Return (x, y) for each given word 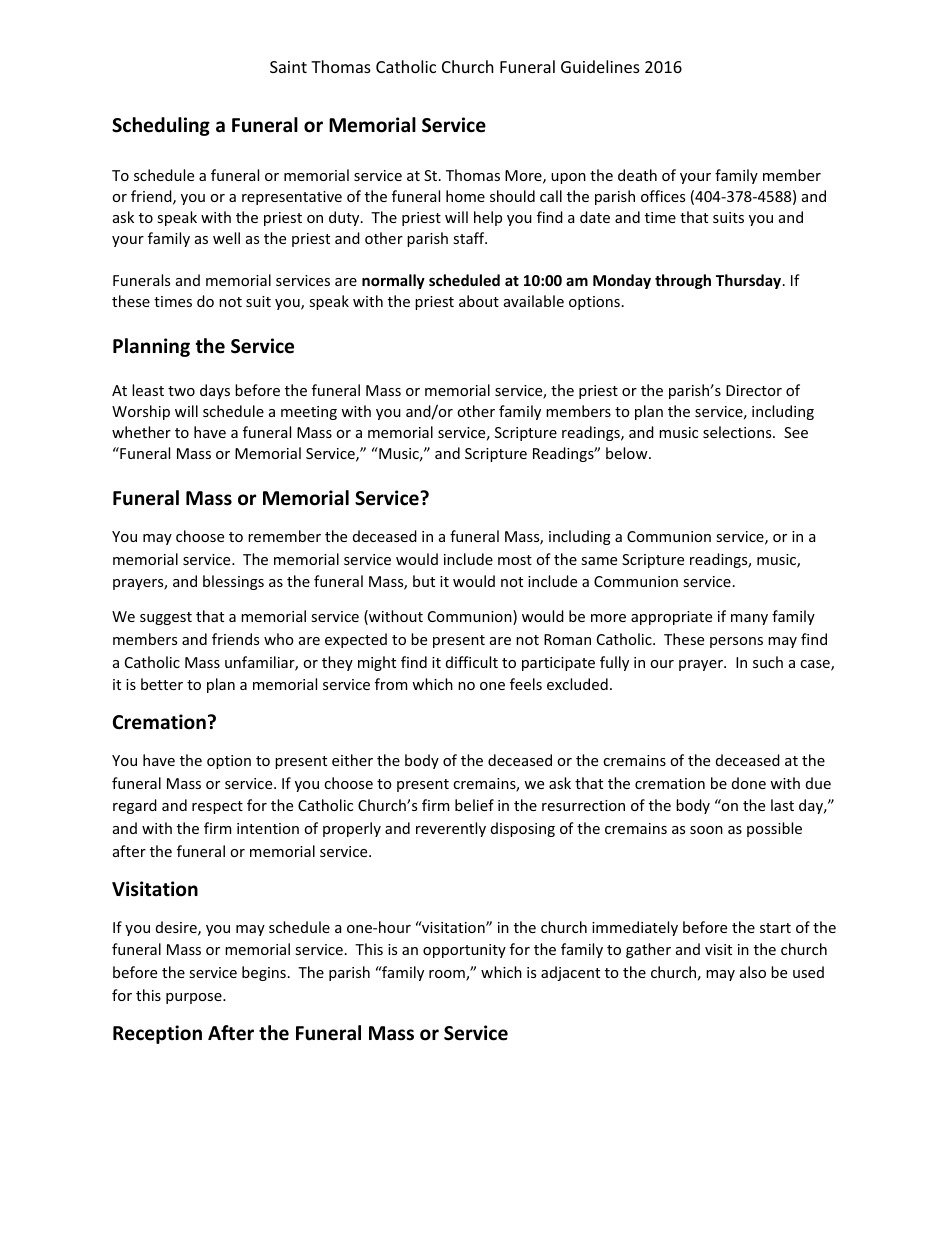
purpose (195, 998)
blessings (233, 582)
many (749, 619)
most (515, 560)
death (637, 175)
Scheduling (161, 126)
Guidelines (600, 66)
